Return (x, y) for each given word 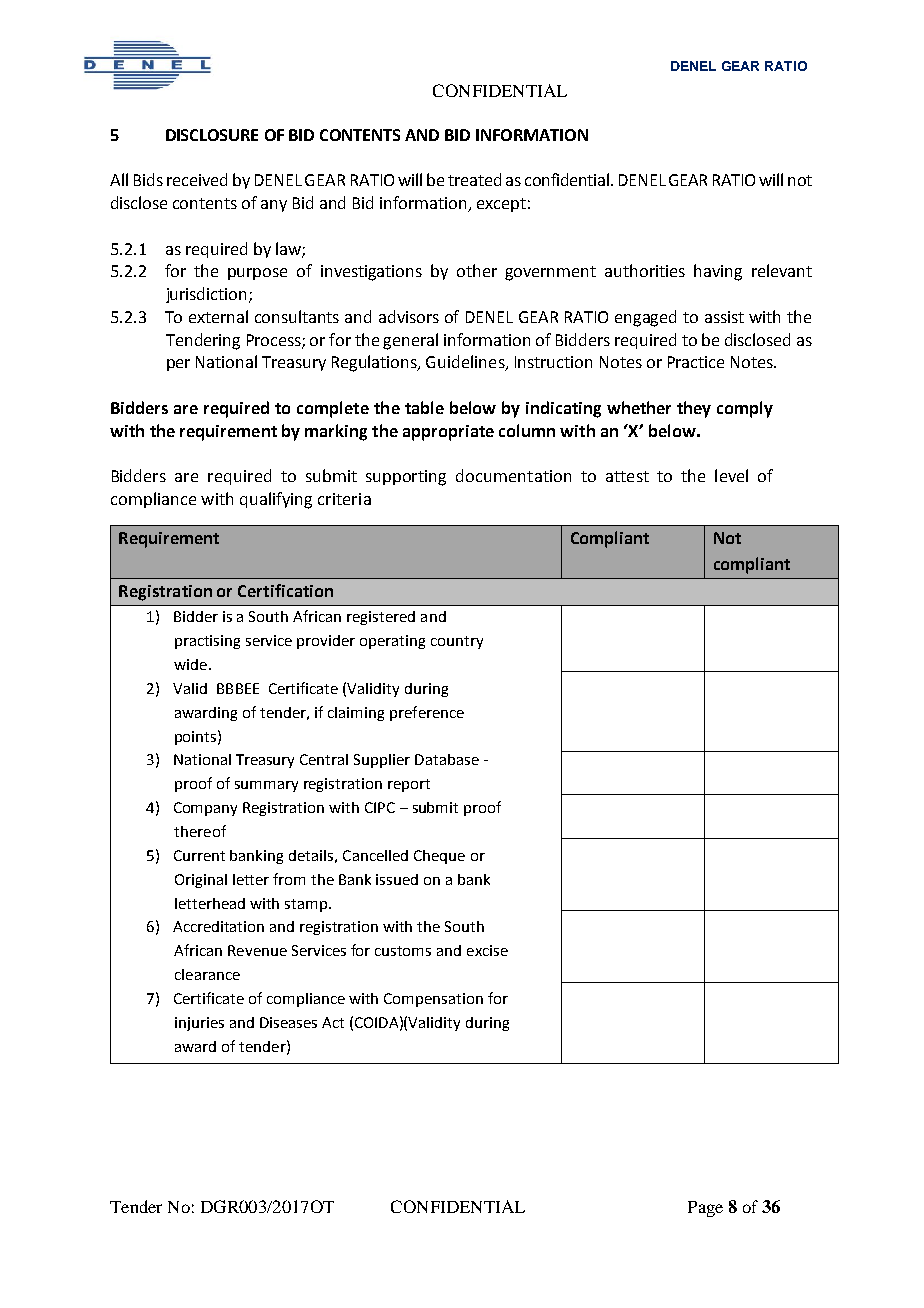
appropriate (448, 433)
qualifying (276, 500)
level (731, 475)
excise (487, 950)
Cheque (439, 857)
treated (474, 179)
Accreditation (218, 926)
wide (190, 664)
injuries (199, 1024)
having (718, 272)
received (197, 179)
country (457, 642)
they (694, 409)
